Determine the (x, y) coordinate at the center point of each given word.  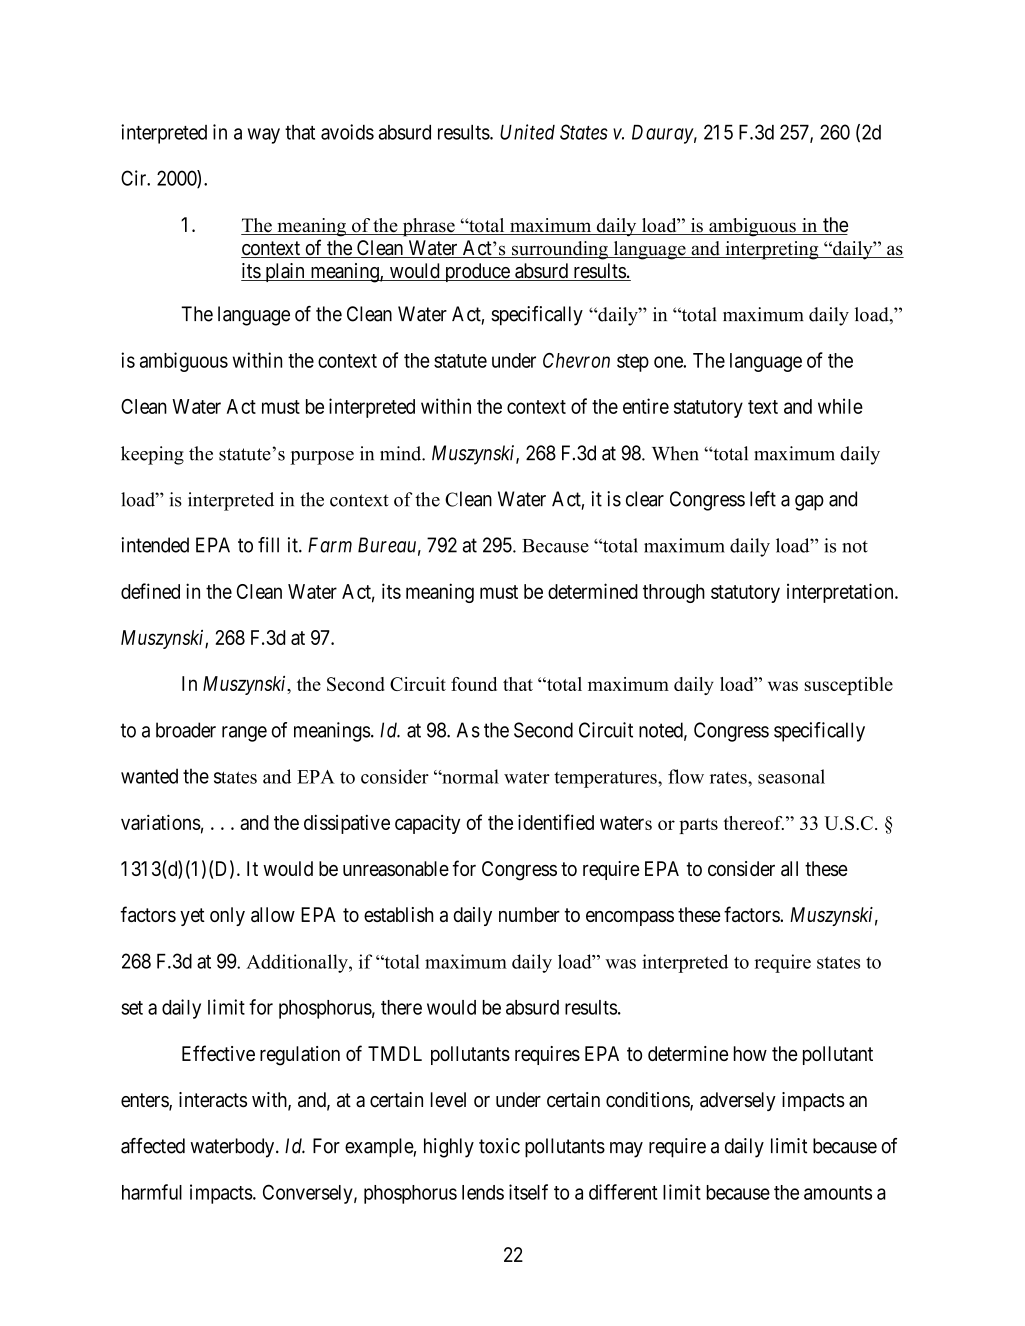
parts (698, 826)
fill (268, 545)
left (763, 499)
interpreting (772, 250)
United (527, 132)
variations (161, 822)
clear (645, 499)
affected (153, 1146)
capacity (427, 824)
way (264, 136)
